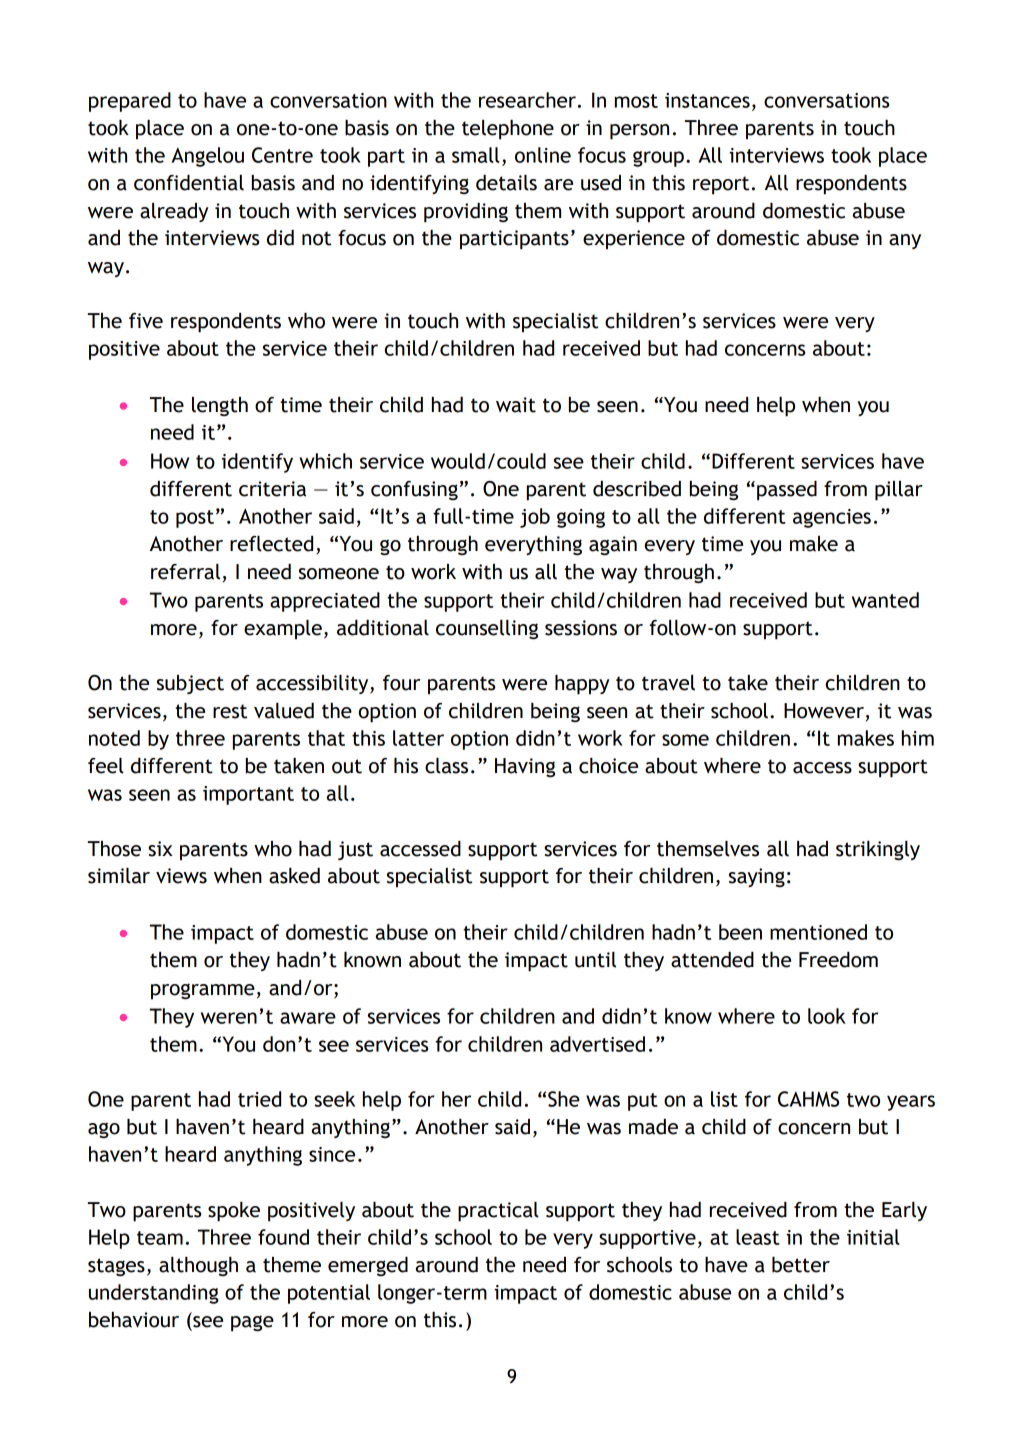 The height and width of the document is (1448, 1024). I want to click on six, so click(160, 849).
